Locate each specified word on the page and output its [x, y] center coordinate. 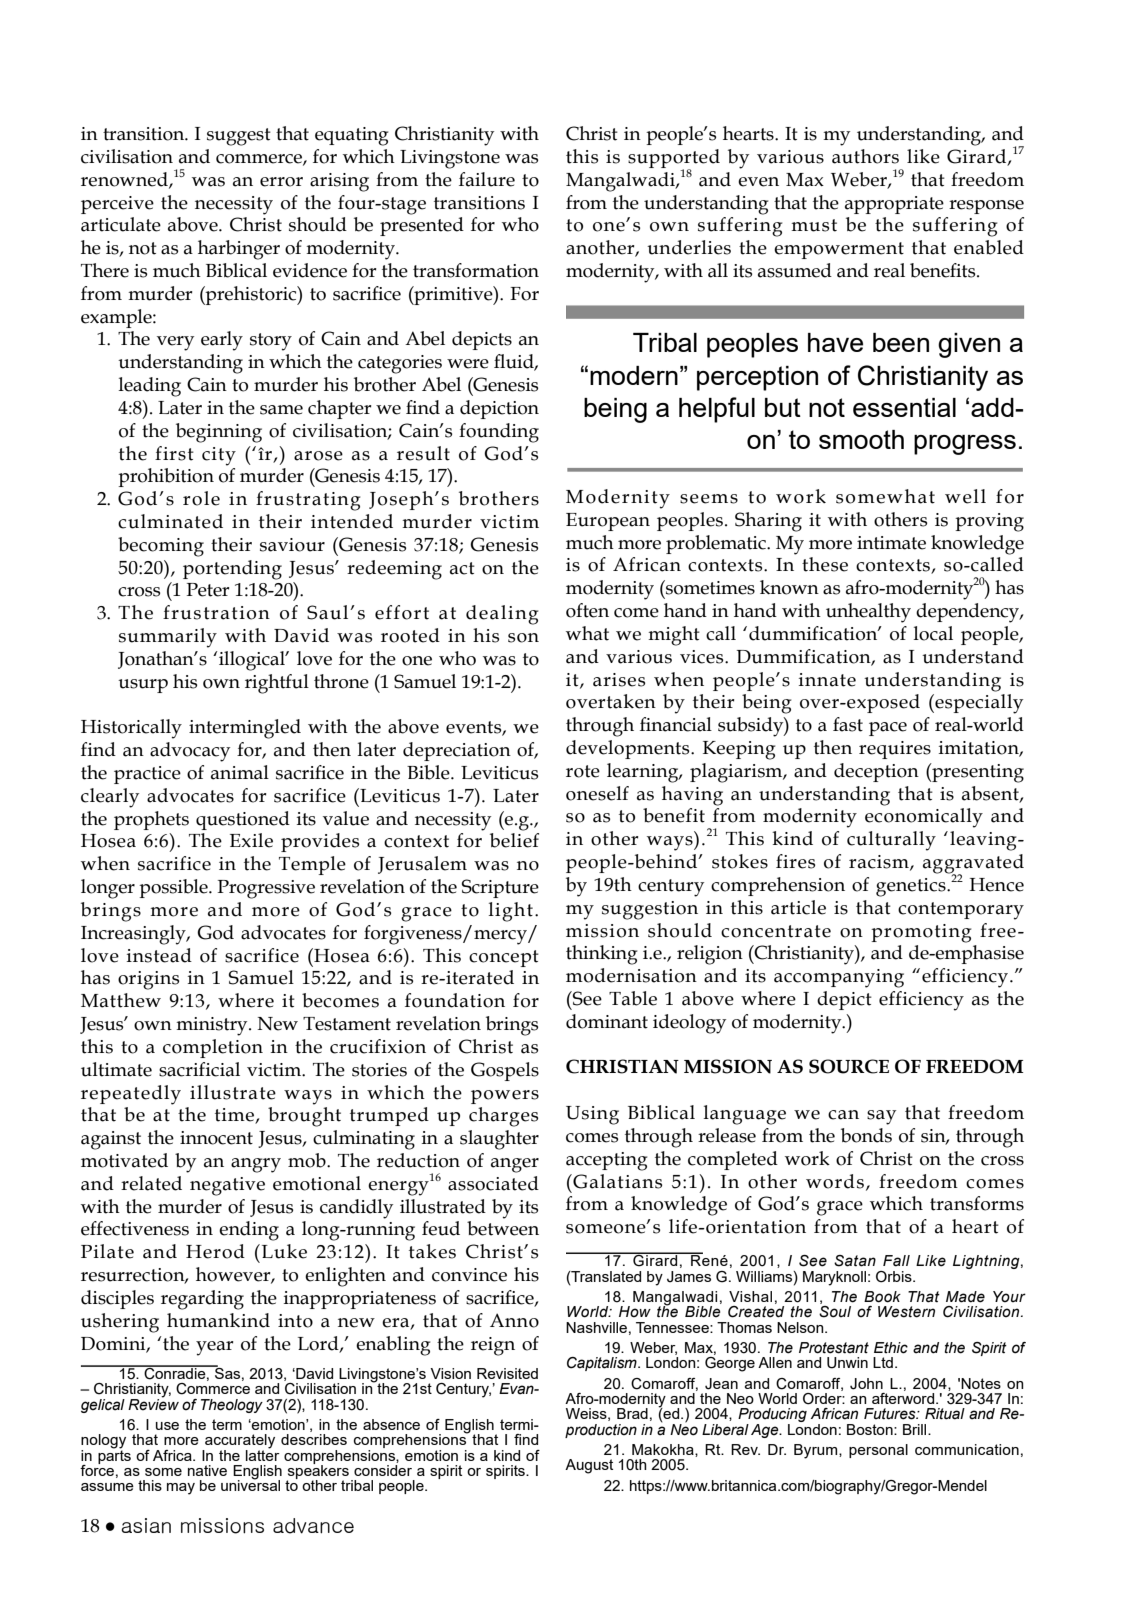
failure [487, 179]
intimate [891, 543]
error [281, 182]
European [608, 522]
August [589, 1466]
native [207, 1470]
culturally [891, 841]
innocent [216, 1138]
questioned [243, 820]
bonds [866, 1135]
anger [515, 1165]
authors [865, 156]
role [201, 498]
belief [514, 840]
